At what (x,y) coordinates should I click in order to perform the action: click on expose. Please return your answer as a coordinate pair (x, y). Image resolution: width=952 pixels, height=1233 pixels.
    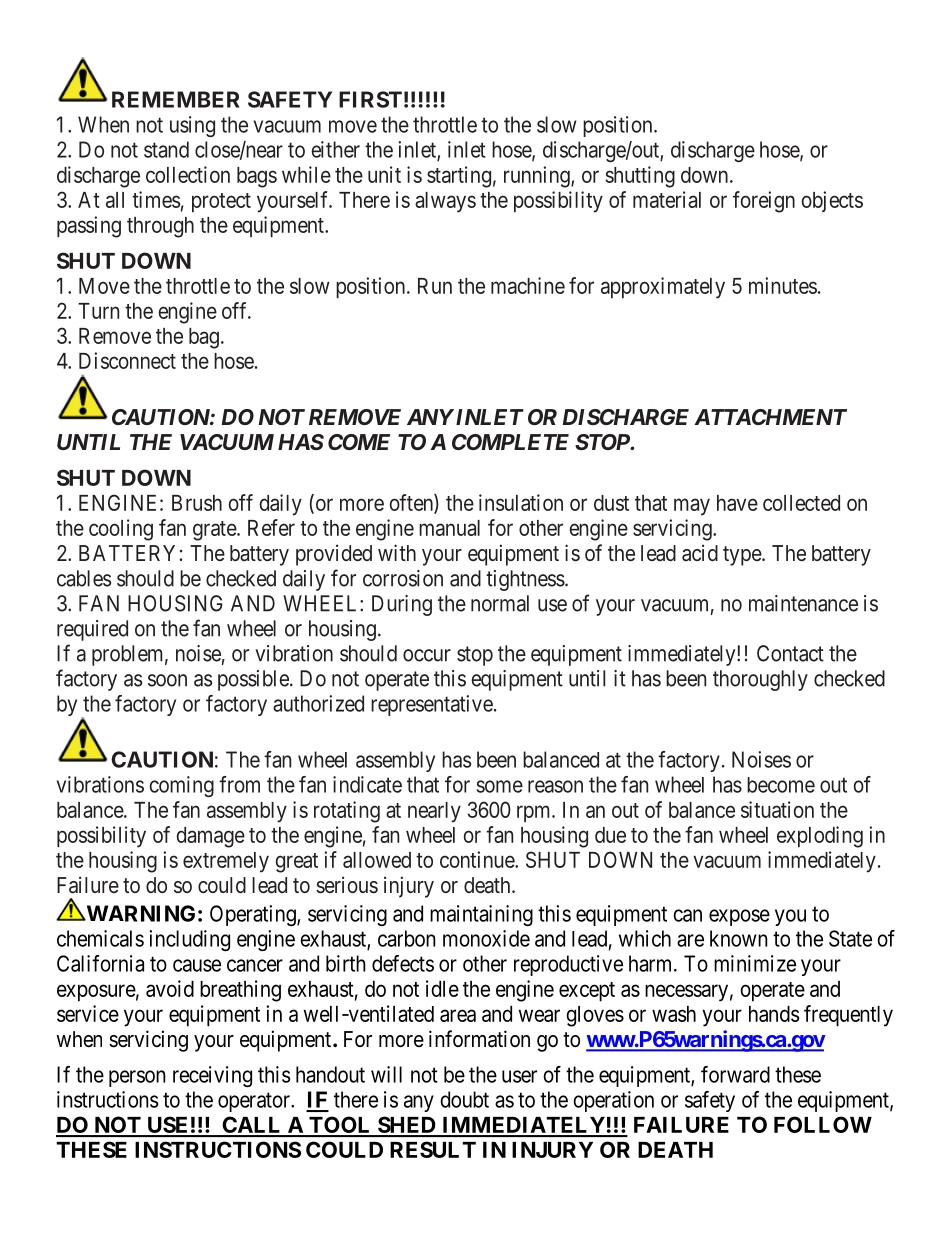
    Looking at the image, I should click on (739, 917).
